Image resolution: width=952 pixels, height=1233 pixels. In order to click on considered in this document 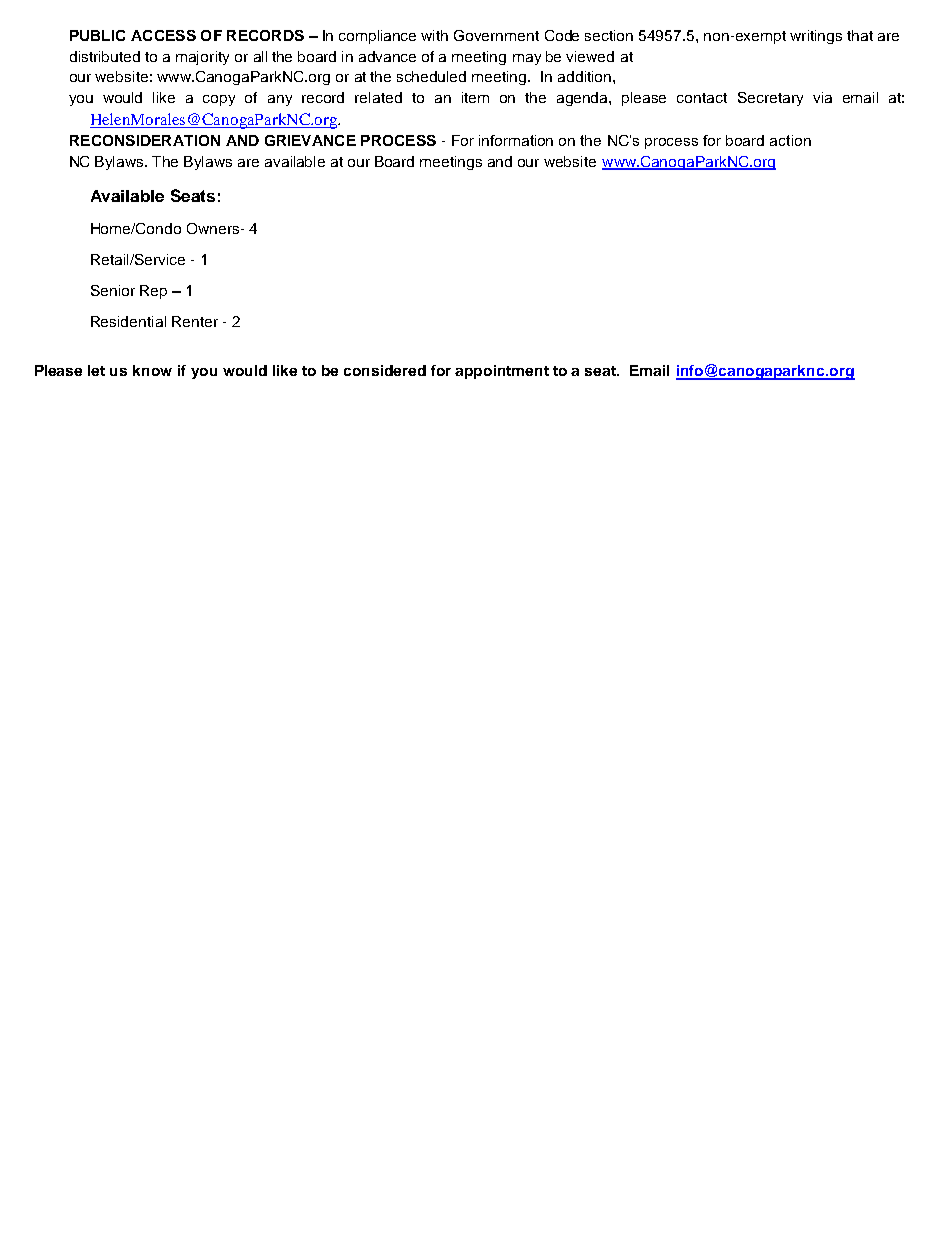, I will do `click(385, 370)`.
